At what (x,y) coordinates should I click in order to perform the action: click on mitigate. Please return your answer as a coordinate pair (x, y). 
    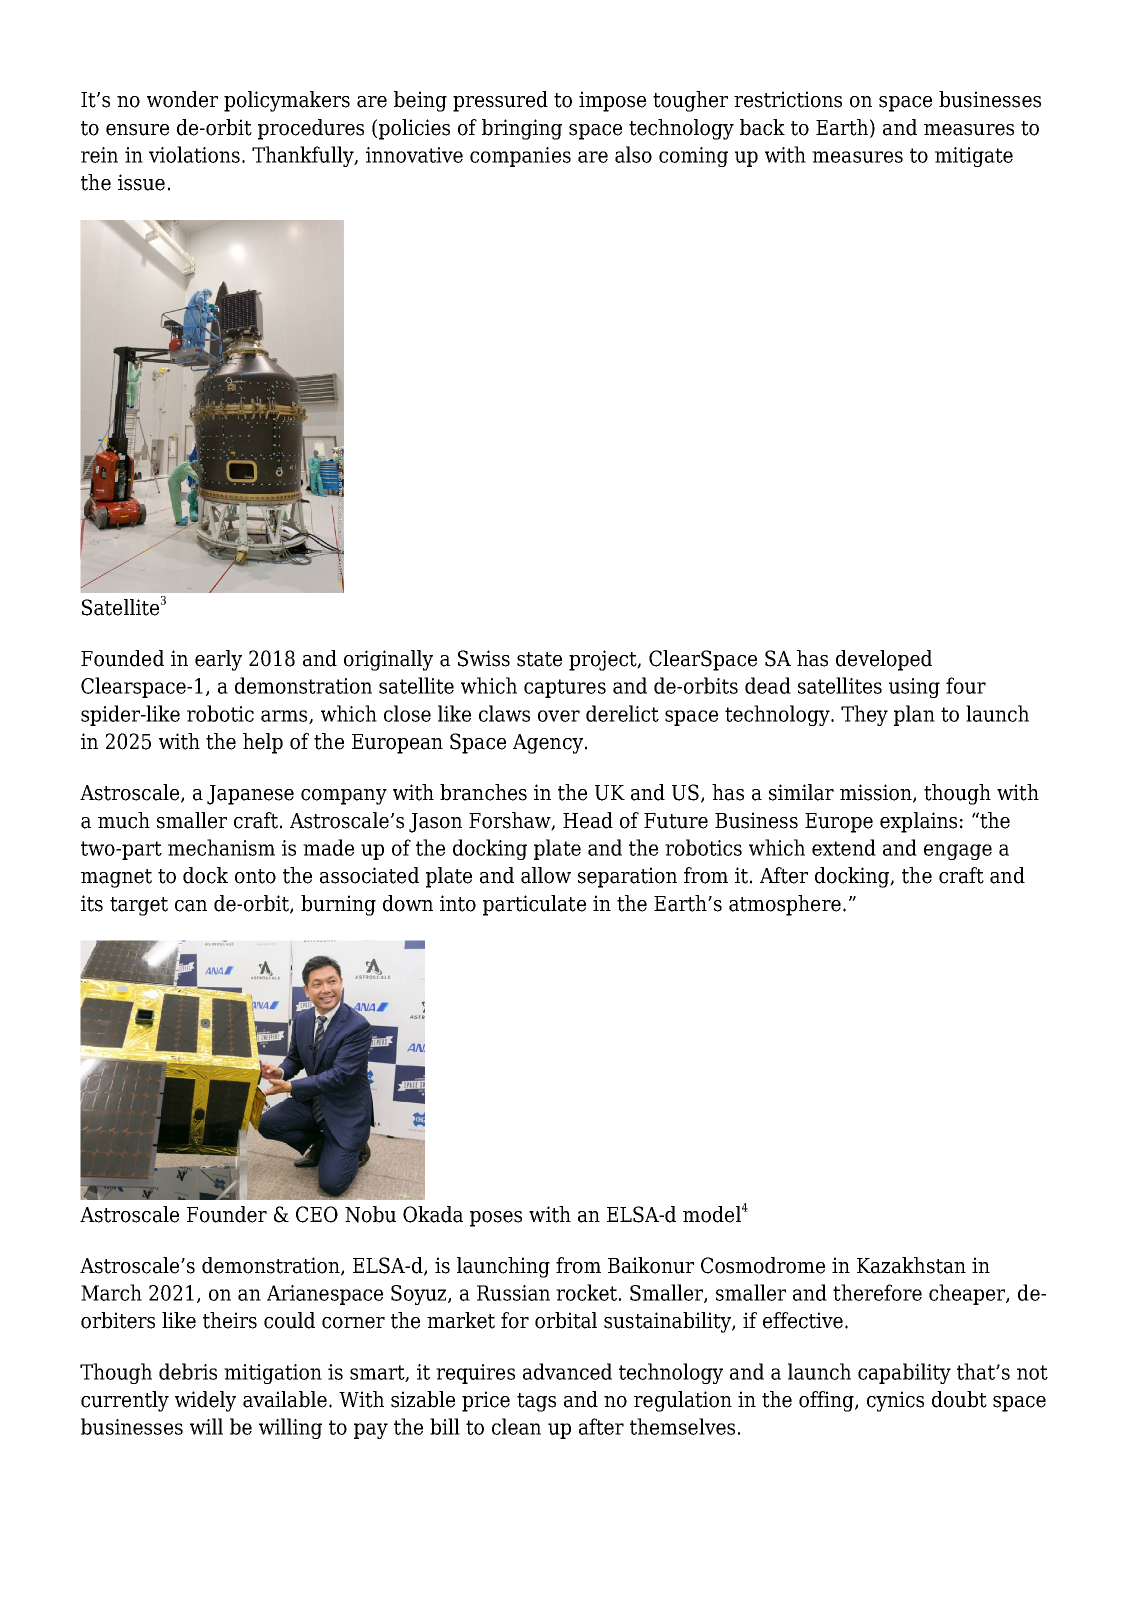
    Looking at the image, I should click on (974, 157).
